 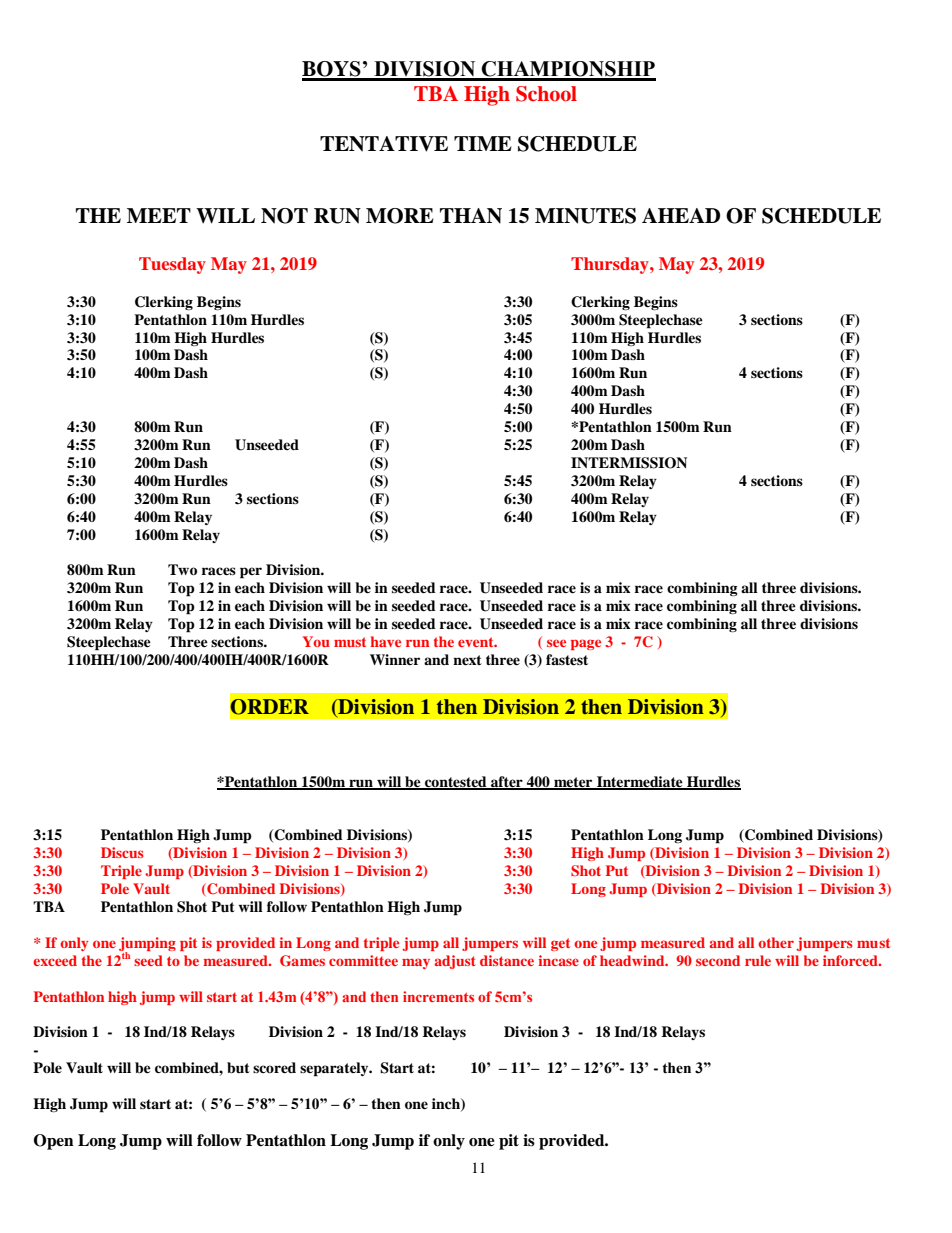 I want to click on Intermediate, so click(x=640, y=782).
